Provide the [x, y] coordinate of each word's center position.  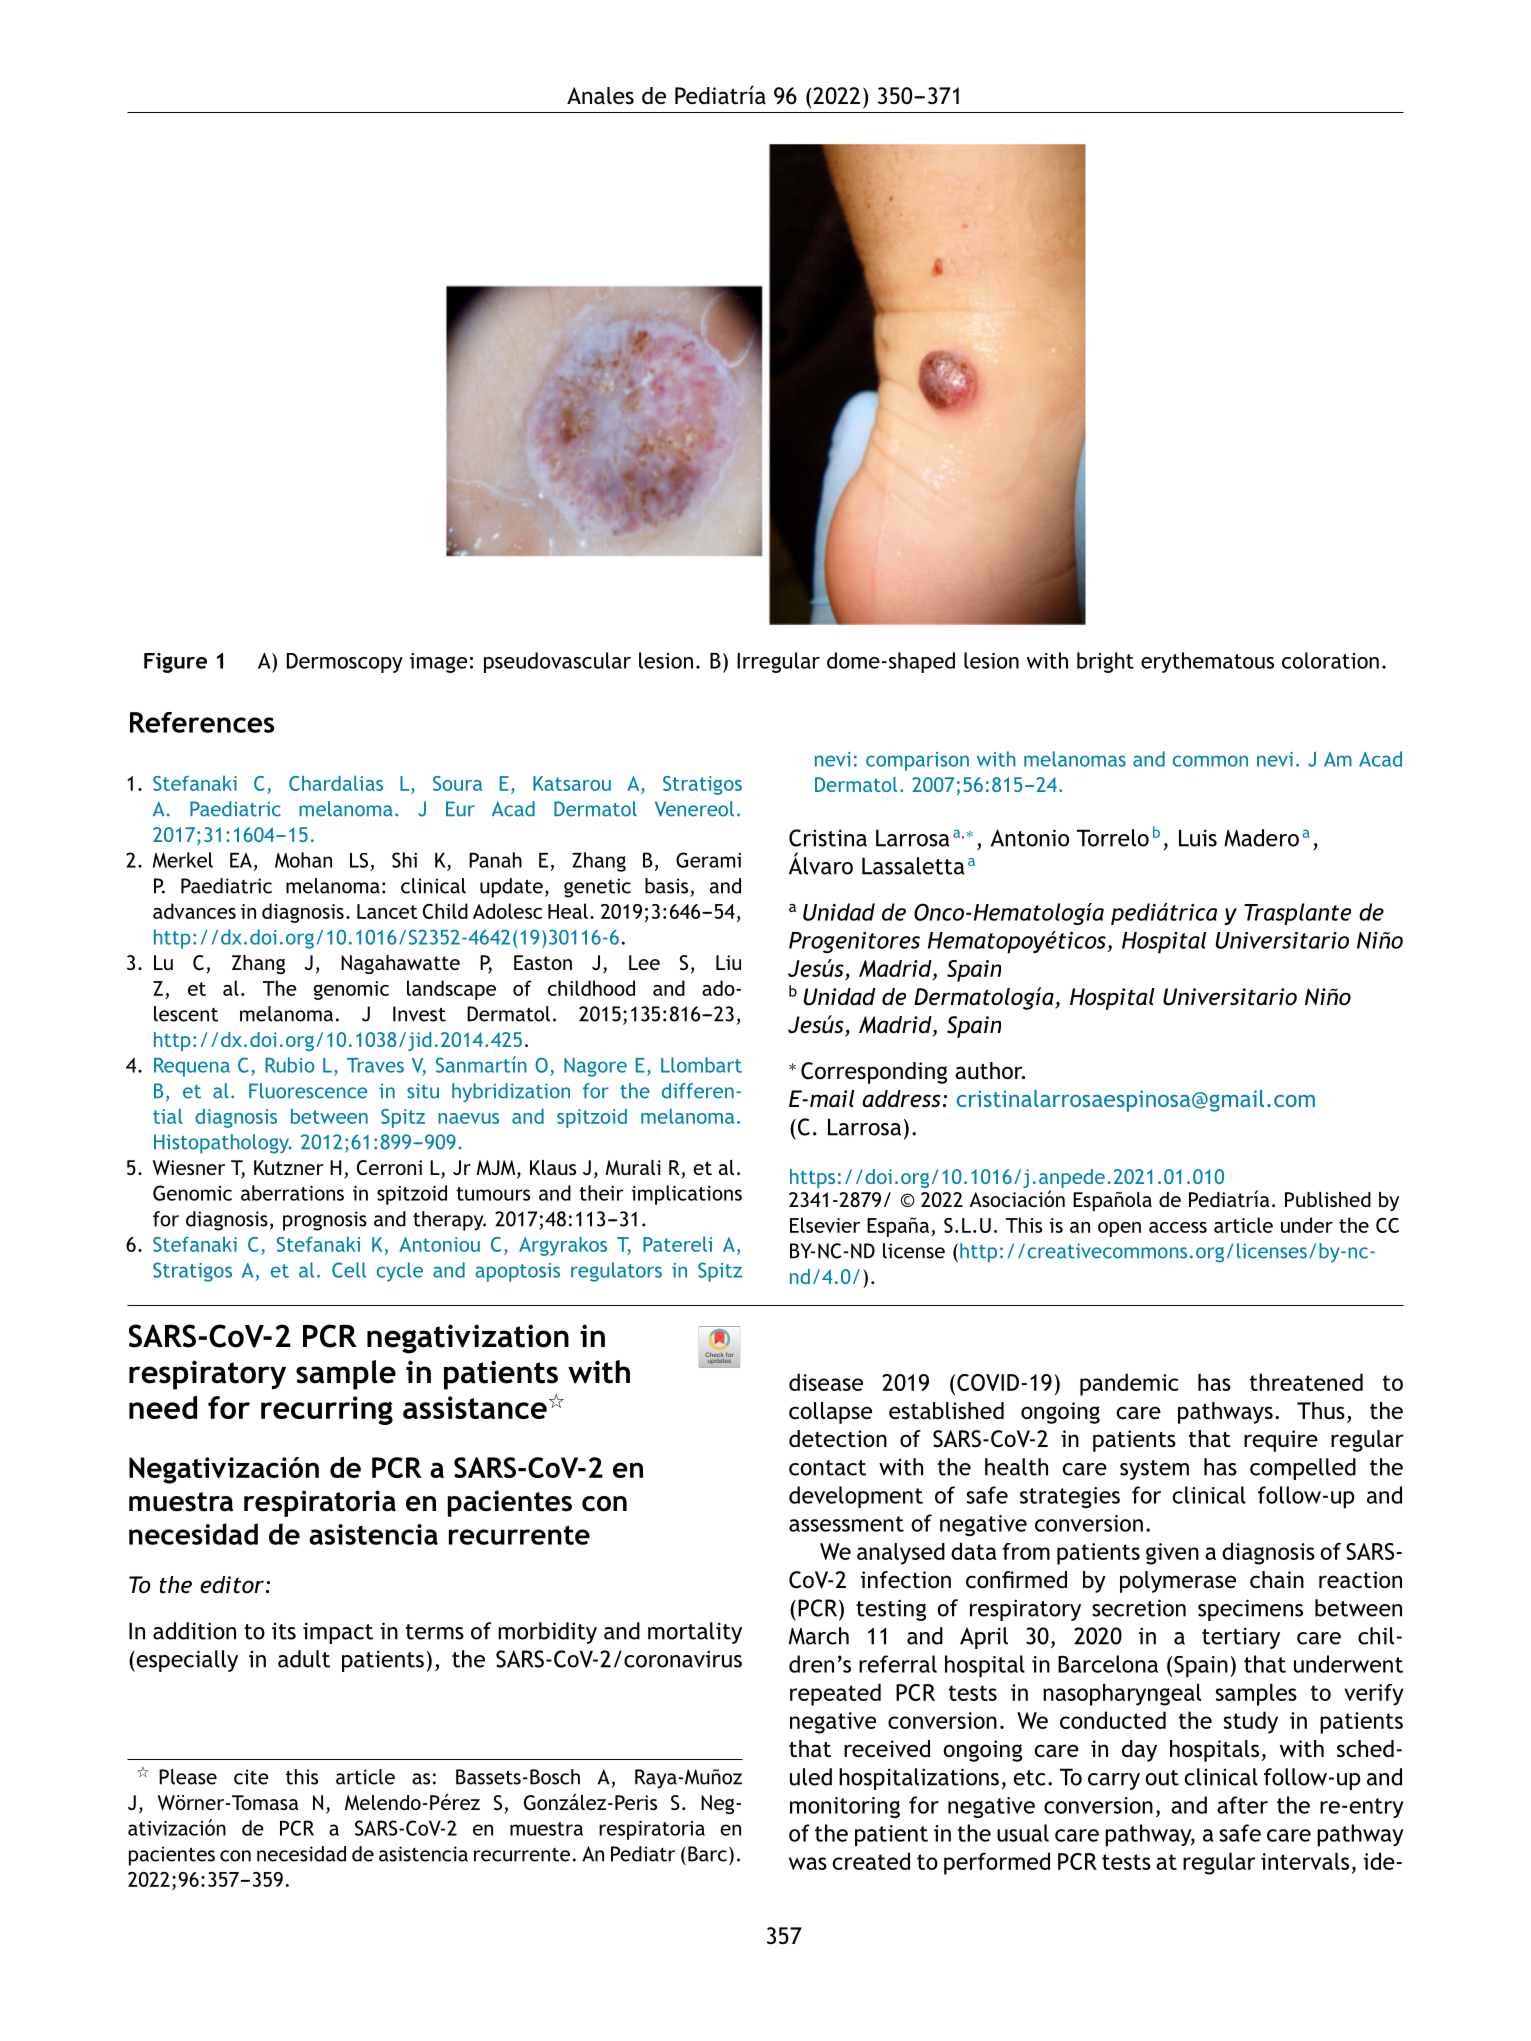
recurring [327, 1410]
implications [686, 1195]
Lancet [387, 911]
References [202, 722]
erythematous [1207, 662]
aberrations [292, 1193]
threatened [1306, 1382]
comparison [917, 761]
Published [1328, 1199]
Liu [728, 962]
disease [826, 1382]
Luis [1198, 838]
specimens [1250, 1610]
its [284, 1631]
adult [304, 1659]
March [819, 1636]
